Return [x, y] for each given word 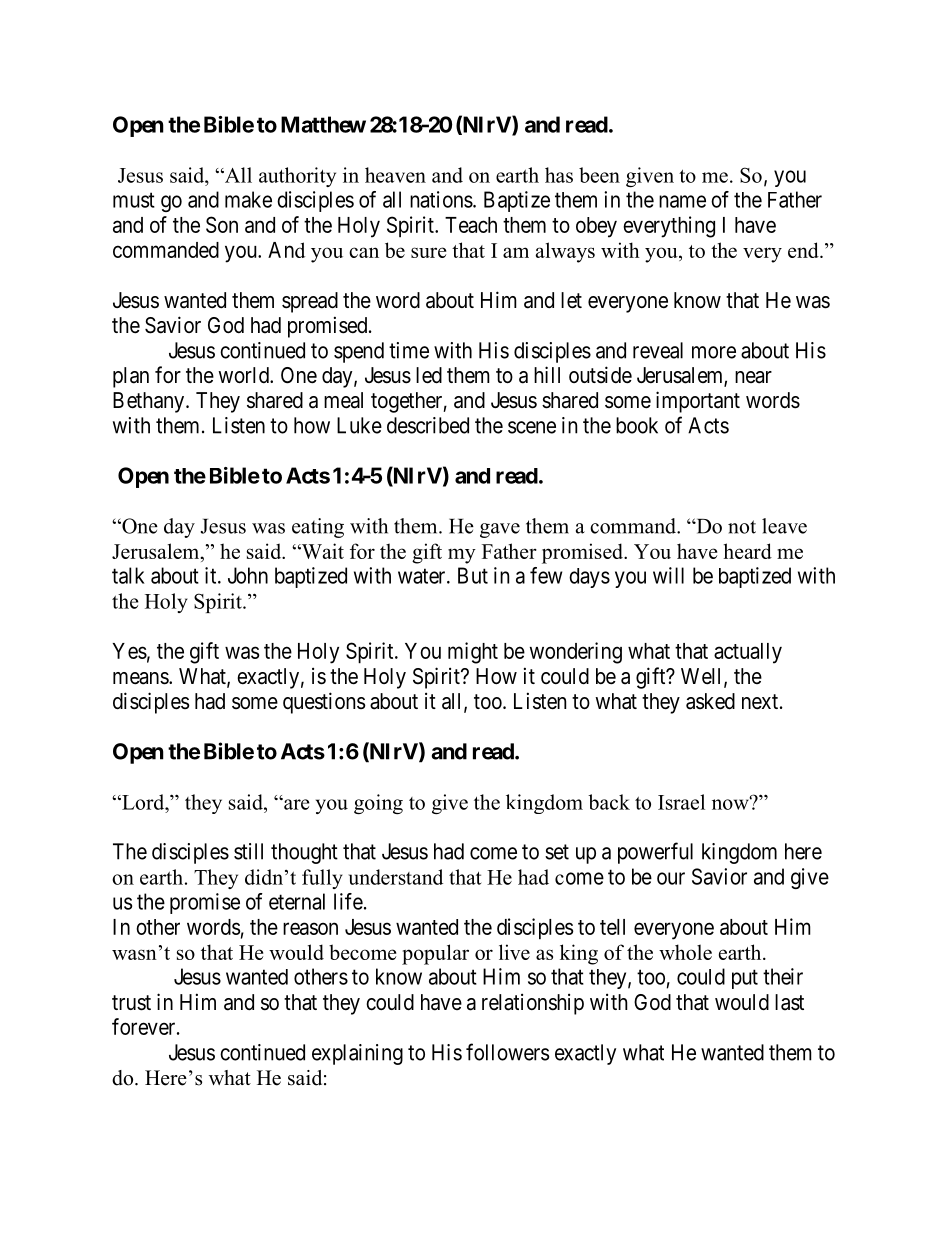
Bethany [150, 402]
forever [145, 1026]
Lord [143, 802]
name [682, 201]
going [378, 804]
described [428, 425]
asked [710, 701]
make [248, 199]
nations [441, 199]
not [742, 527]
